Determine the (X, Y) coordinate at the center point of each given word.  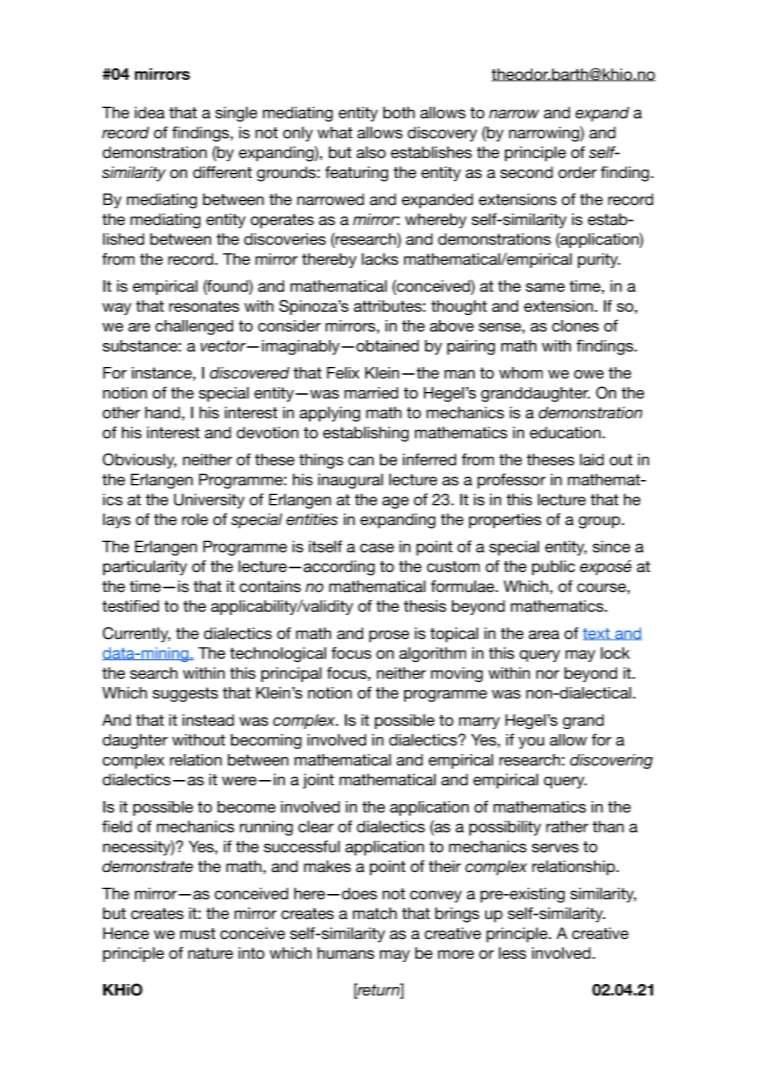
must (198, 934)
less (512, 953)
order (577, 172)
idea (150, 112)
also (371, 152)
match (375, 913)
